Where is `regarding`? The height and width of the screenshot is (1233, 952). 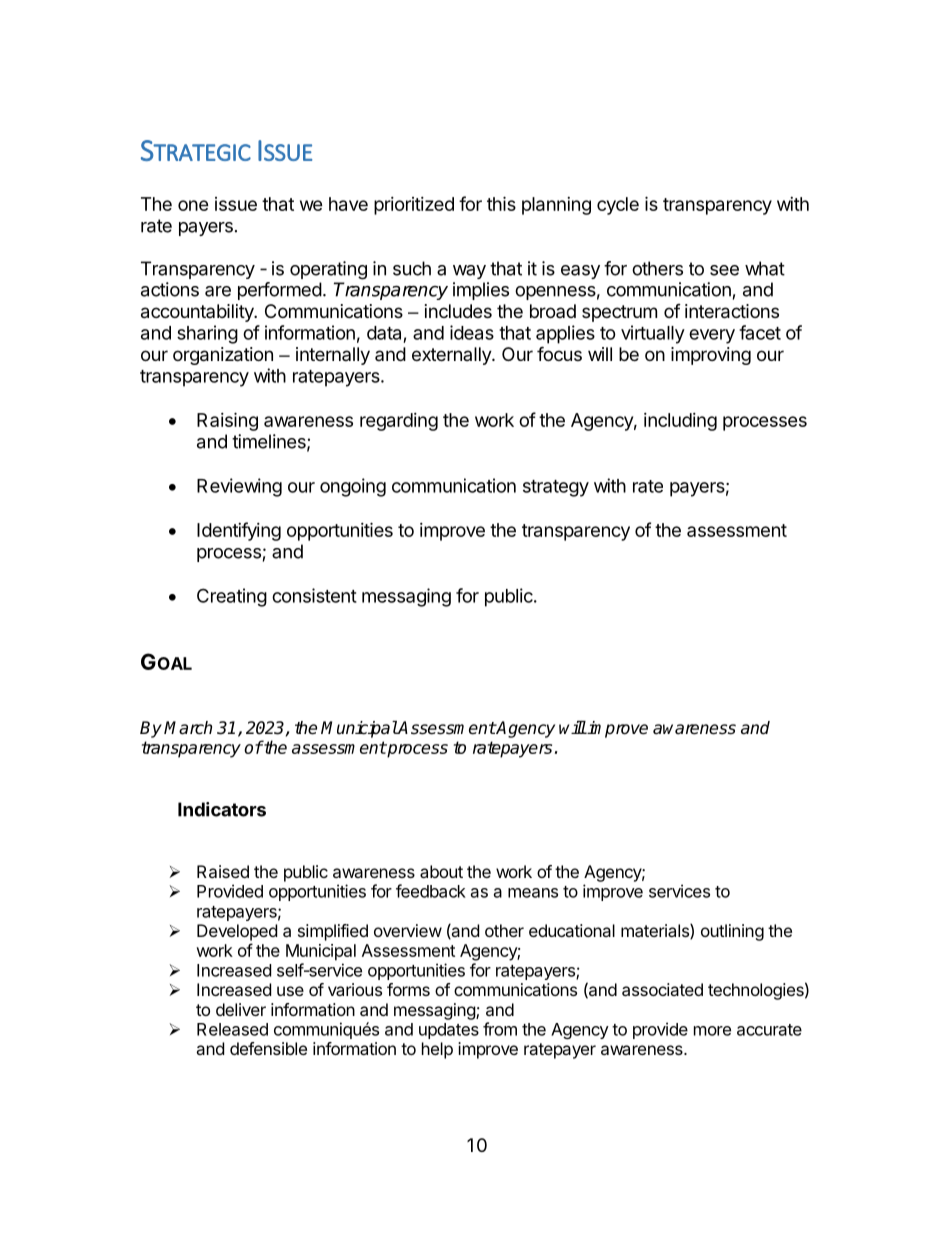
regarding is located at coordinates (399, 422).
